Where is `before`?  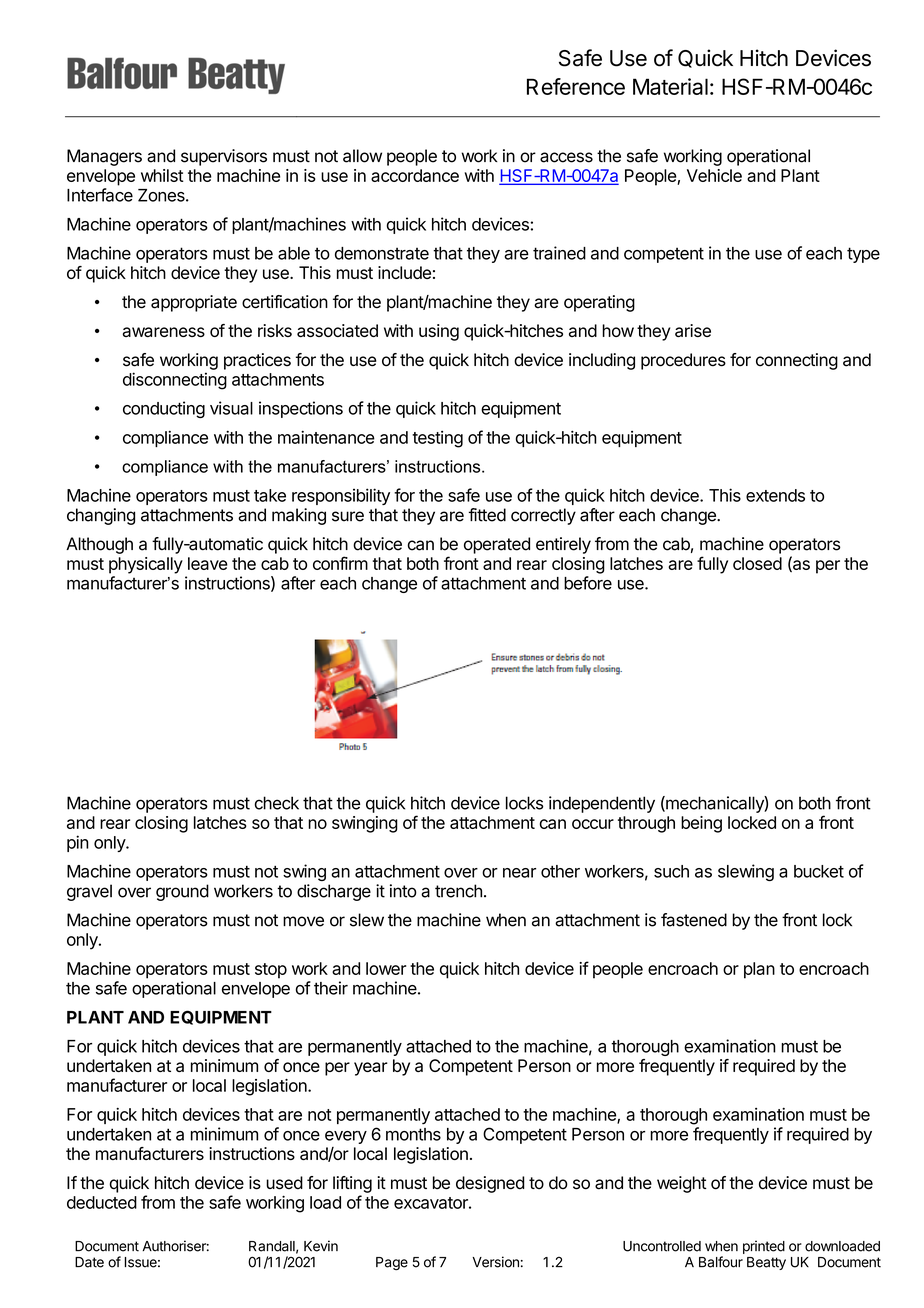 before is located at coordinates (588, 583).
